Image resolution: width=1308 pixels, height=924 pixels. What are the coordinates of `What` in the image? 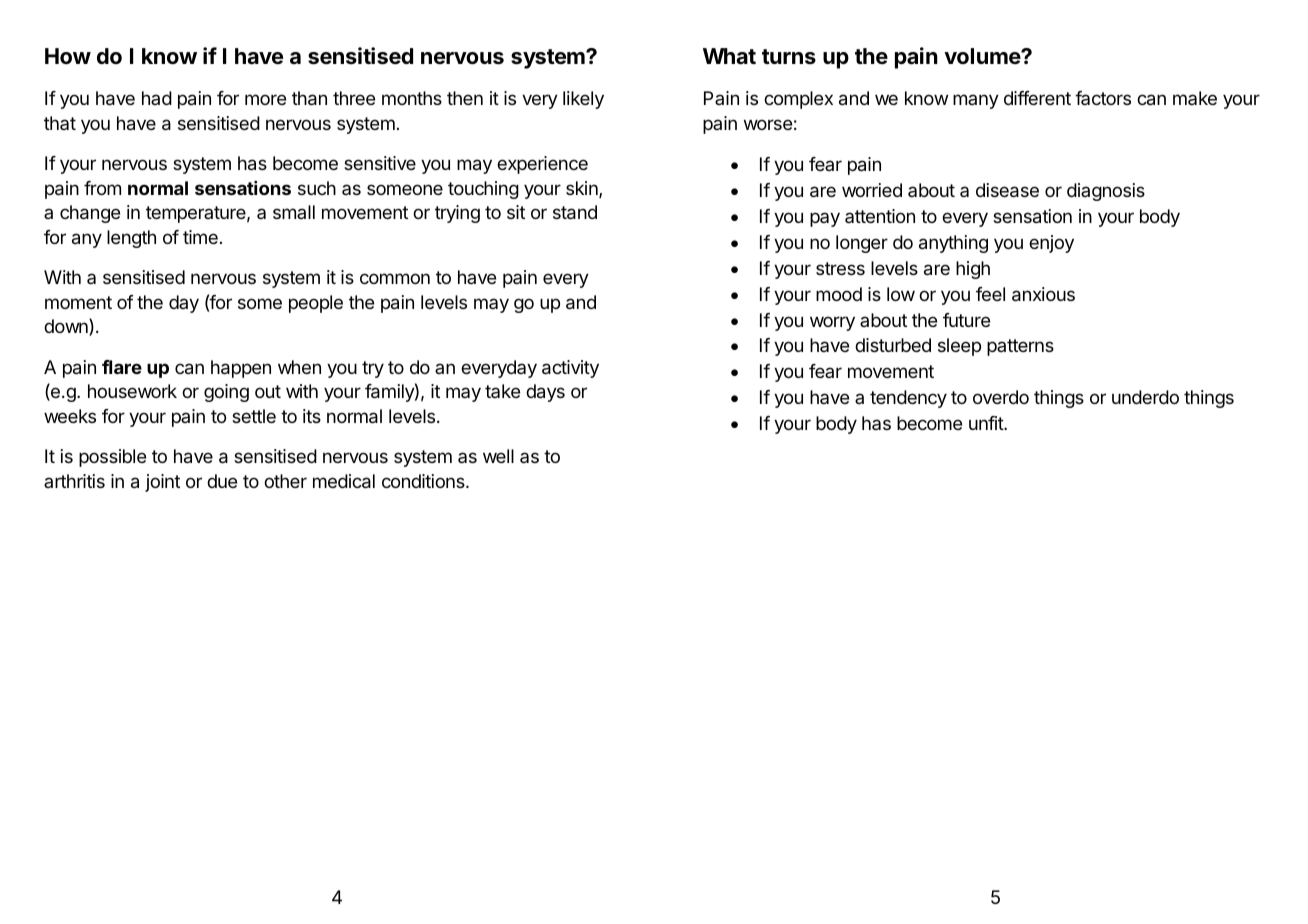 It's located at (729, 56).
